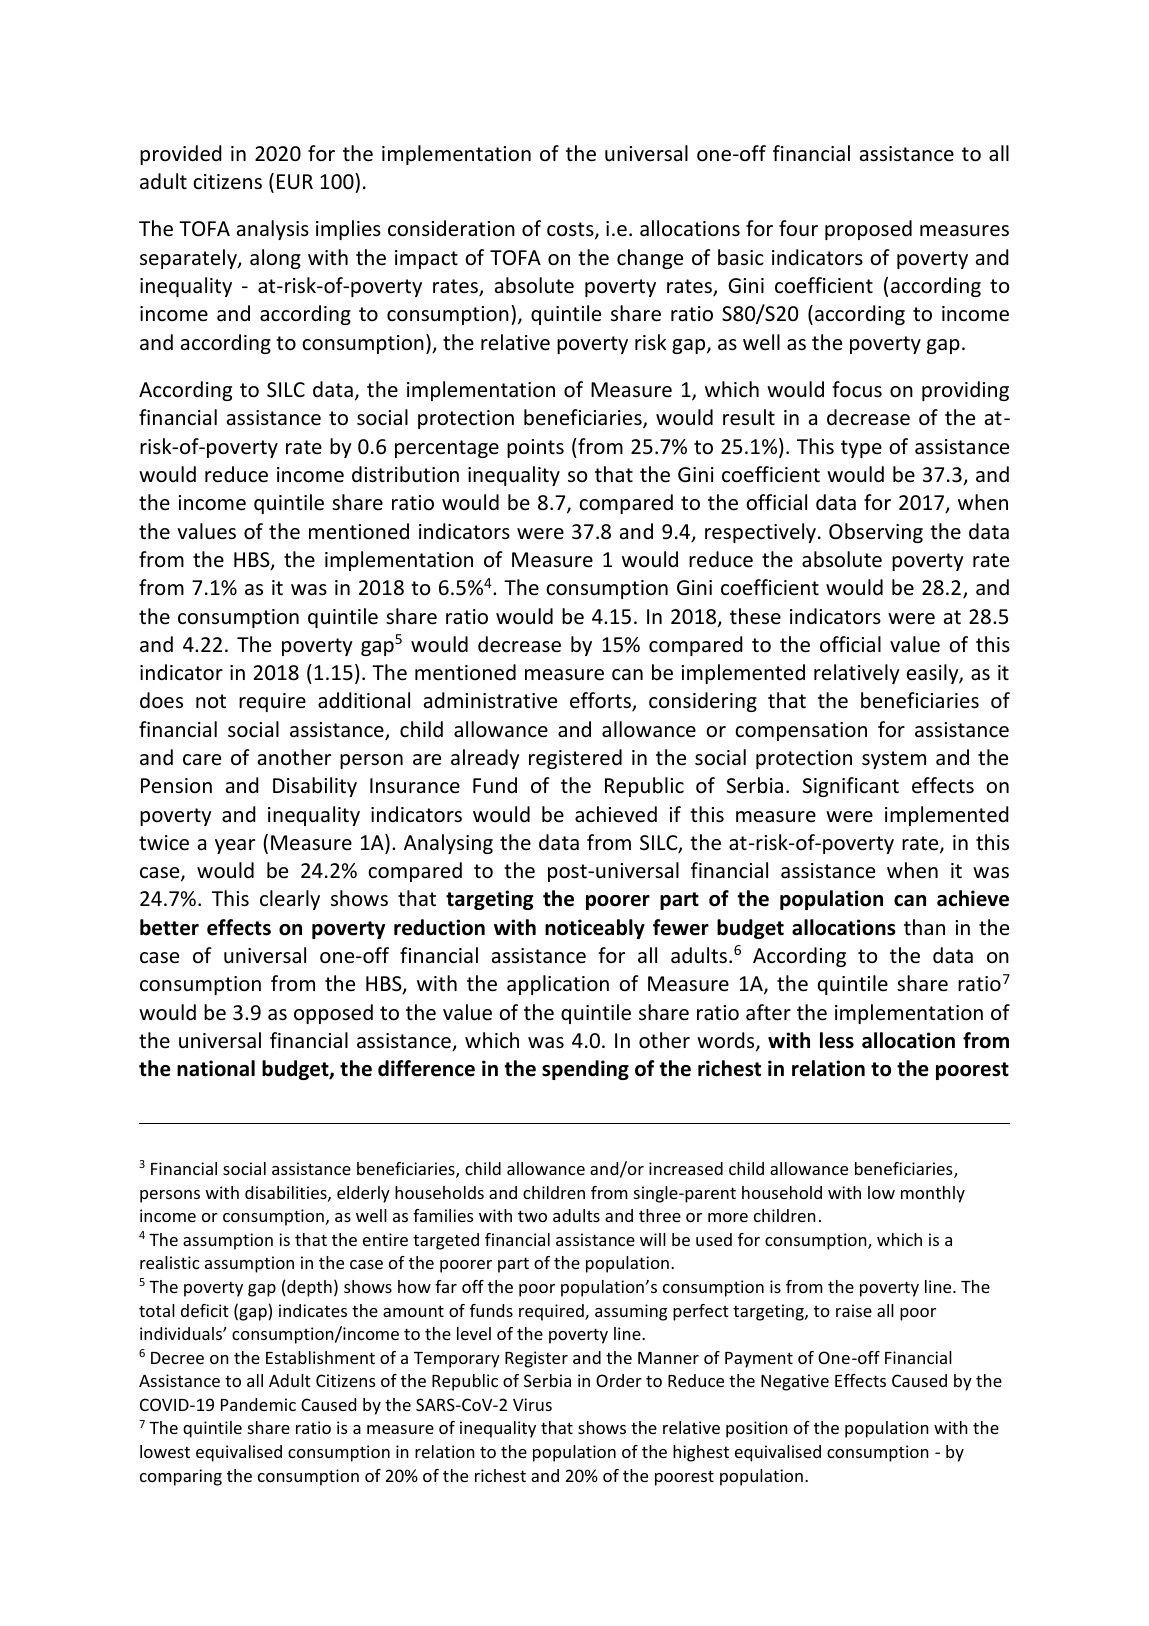 The image size is (1149, 1626). Describe the element at coordinates (485, 759) in the screenshot. I see `already` at that location.
